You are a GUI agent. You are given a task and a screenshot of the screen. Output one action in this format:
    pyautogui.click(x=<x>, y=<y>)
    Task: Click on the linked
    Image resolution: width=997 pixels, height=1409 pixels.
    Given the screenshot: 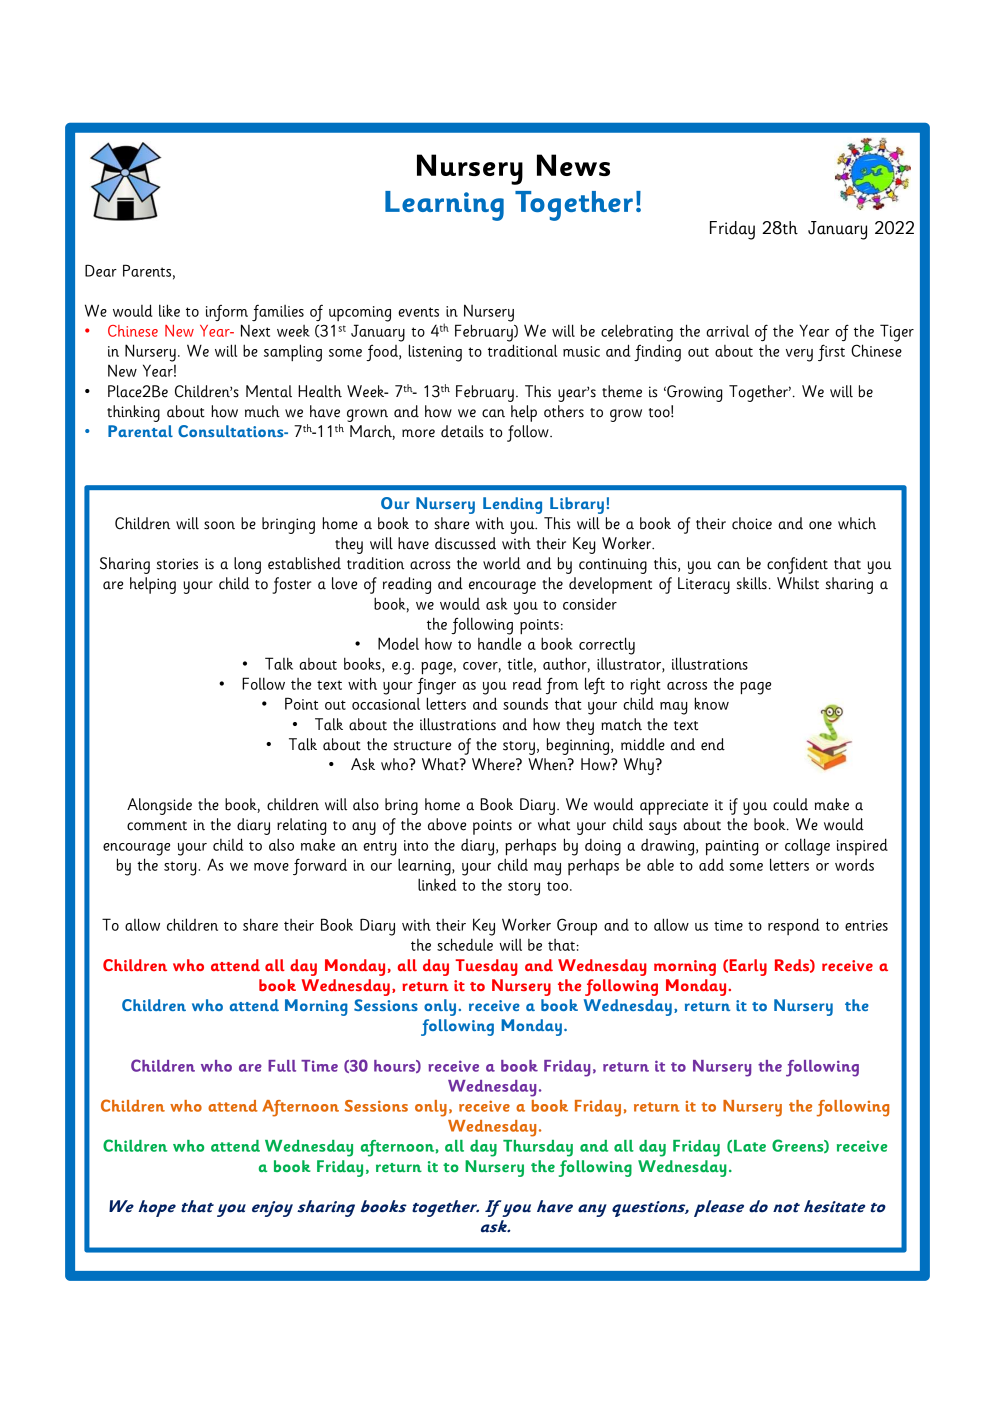 What is the action you would take?
    pyautogui.click(x=437, y=884)
